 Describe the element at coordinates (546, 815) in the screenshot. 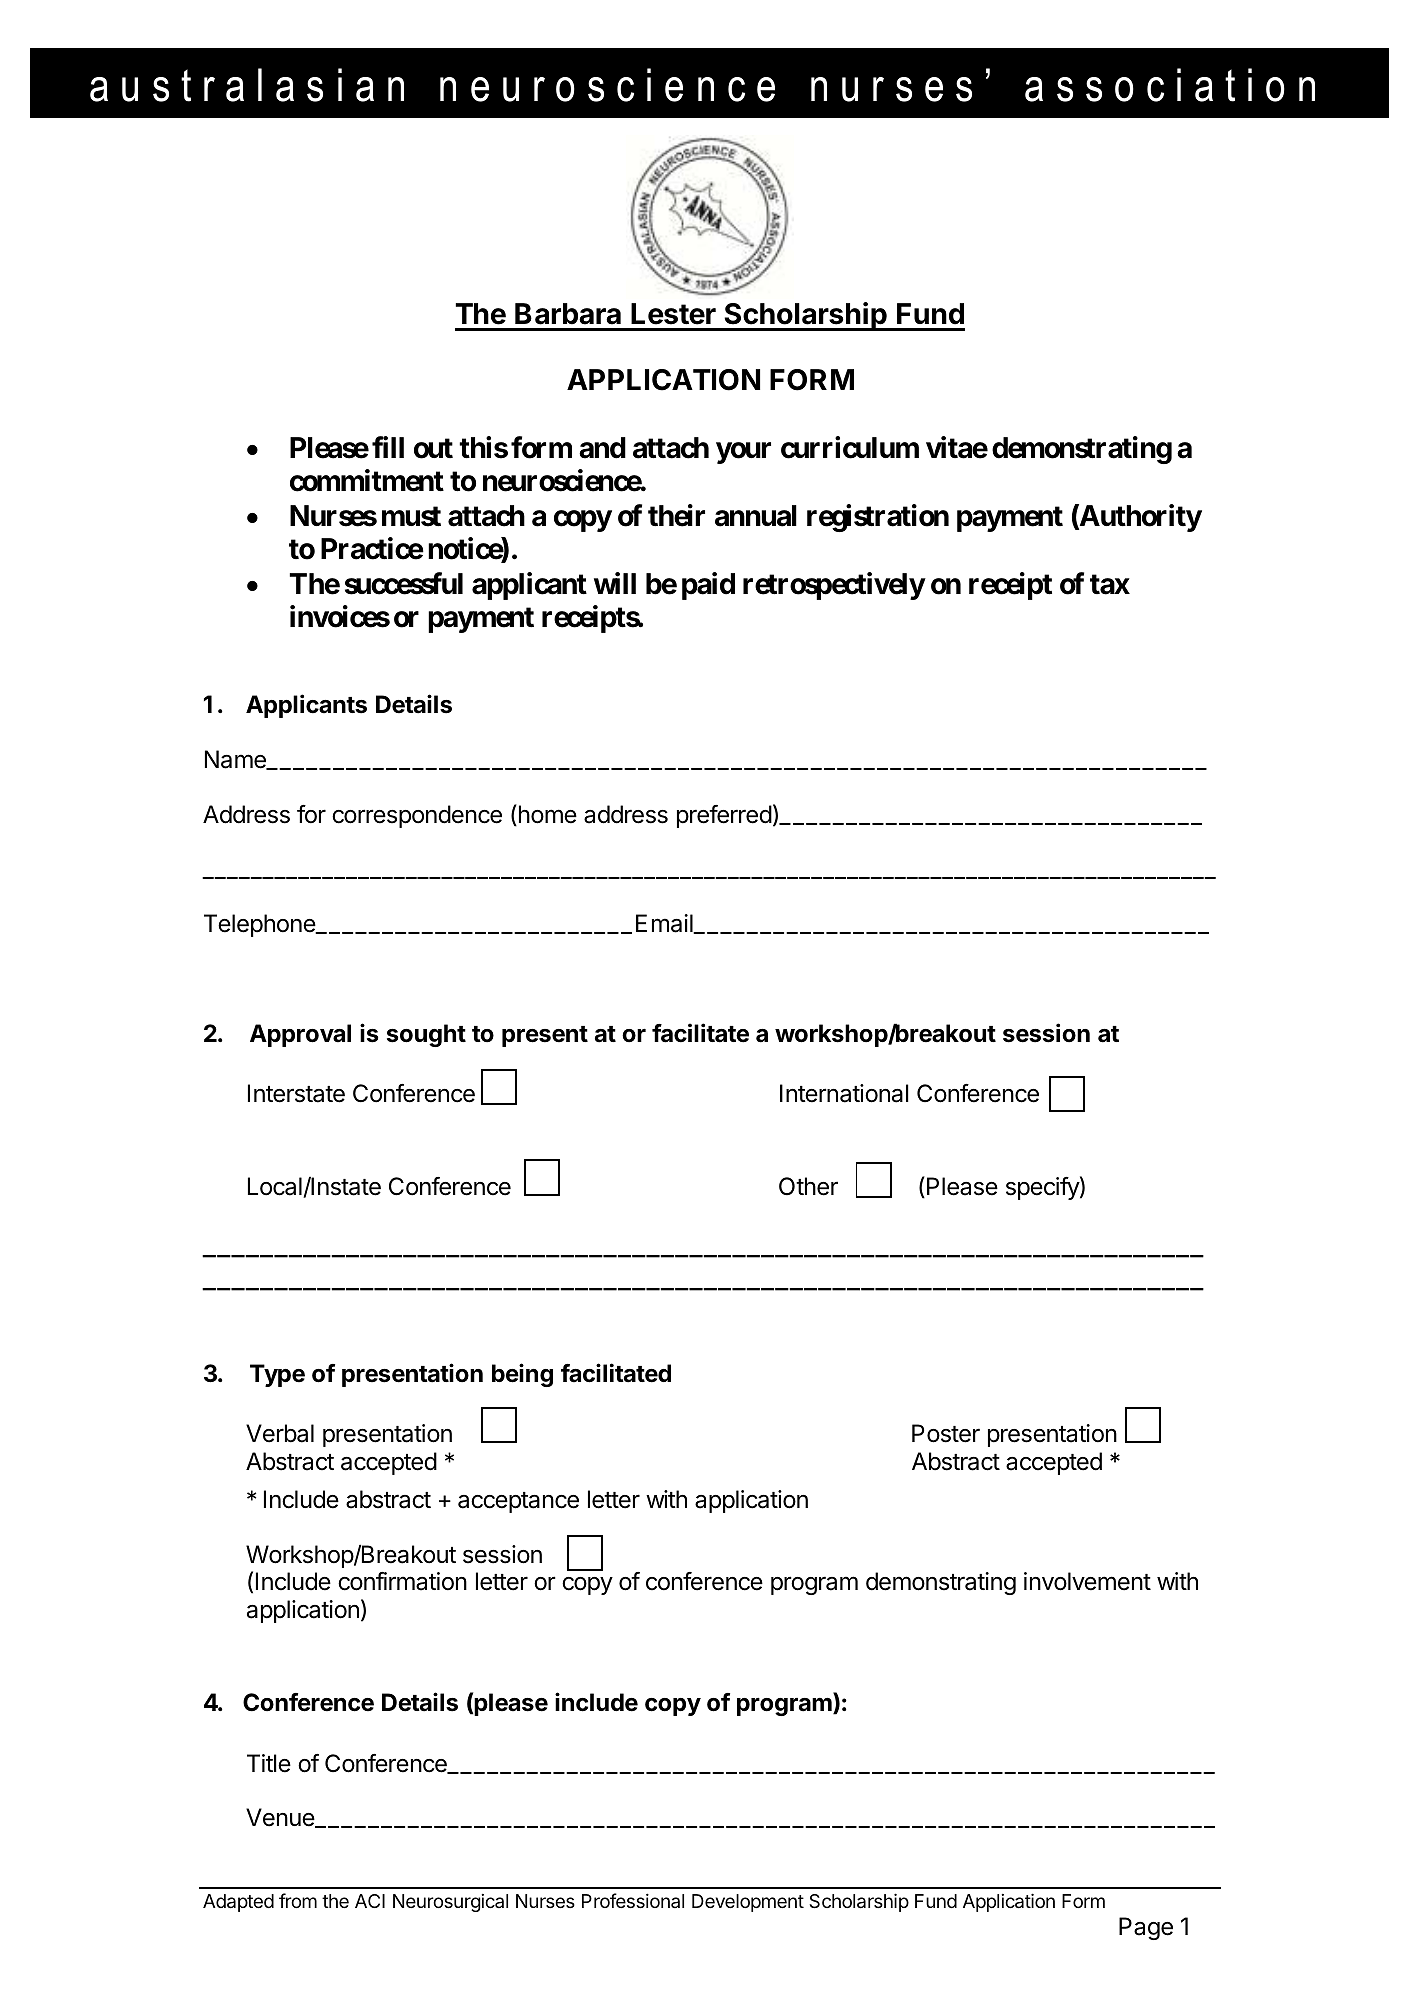

I see `home` at that location.
